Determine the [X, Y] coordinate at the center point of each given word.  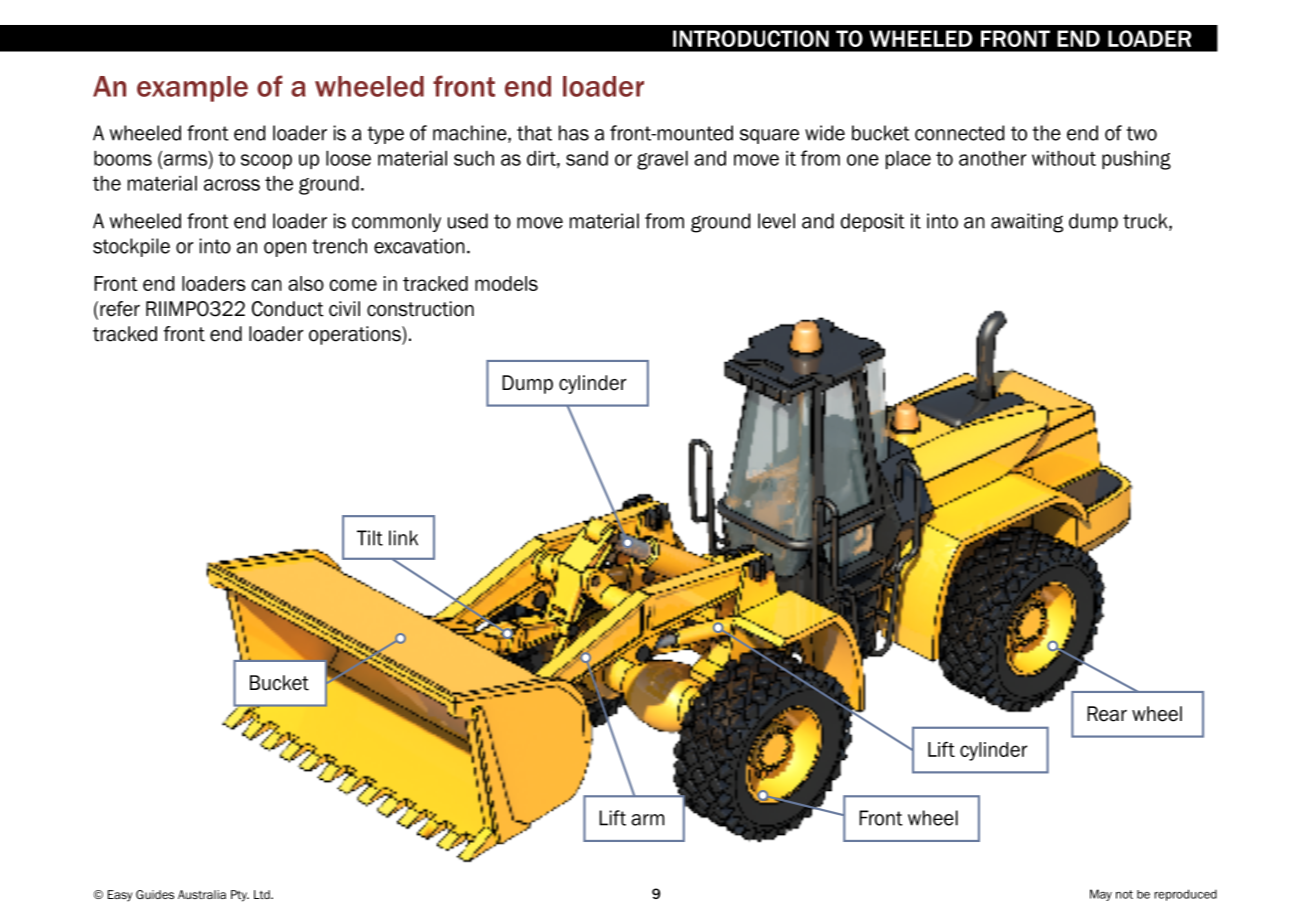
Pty [240, 896]
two [1142, 133]
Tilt [370, 538]
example [192, 89]
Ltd [263, 894]
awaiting [1027, 223]
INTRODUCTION [751, 38]
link [403, 538]
